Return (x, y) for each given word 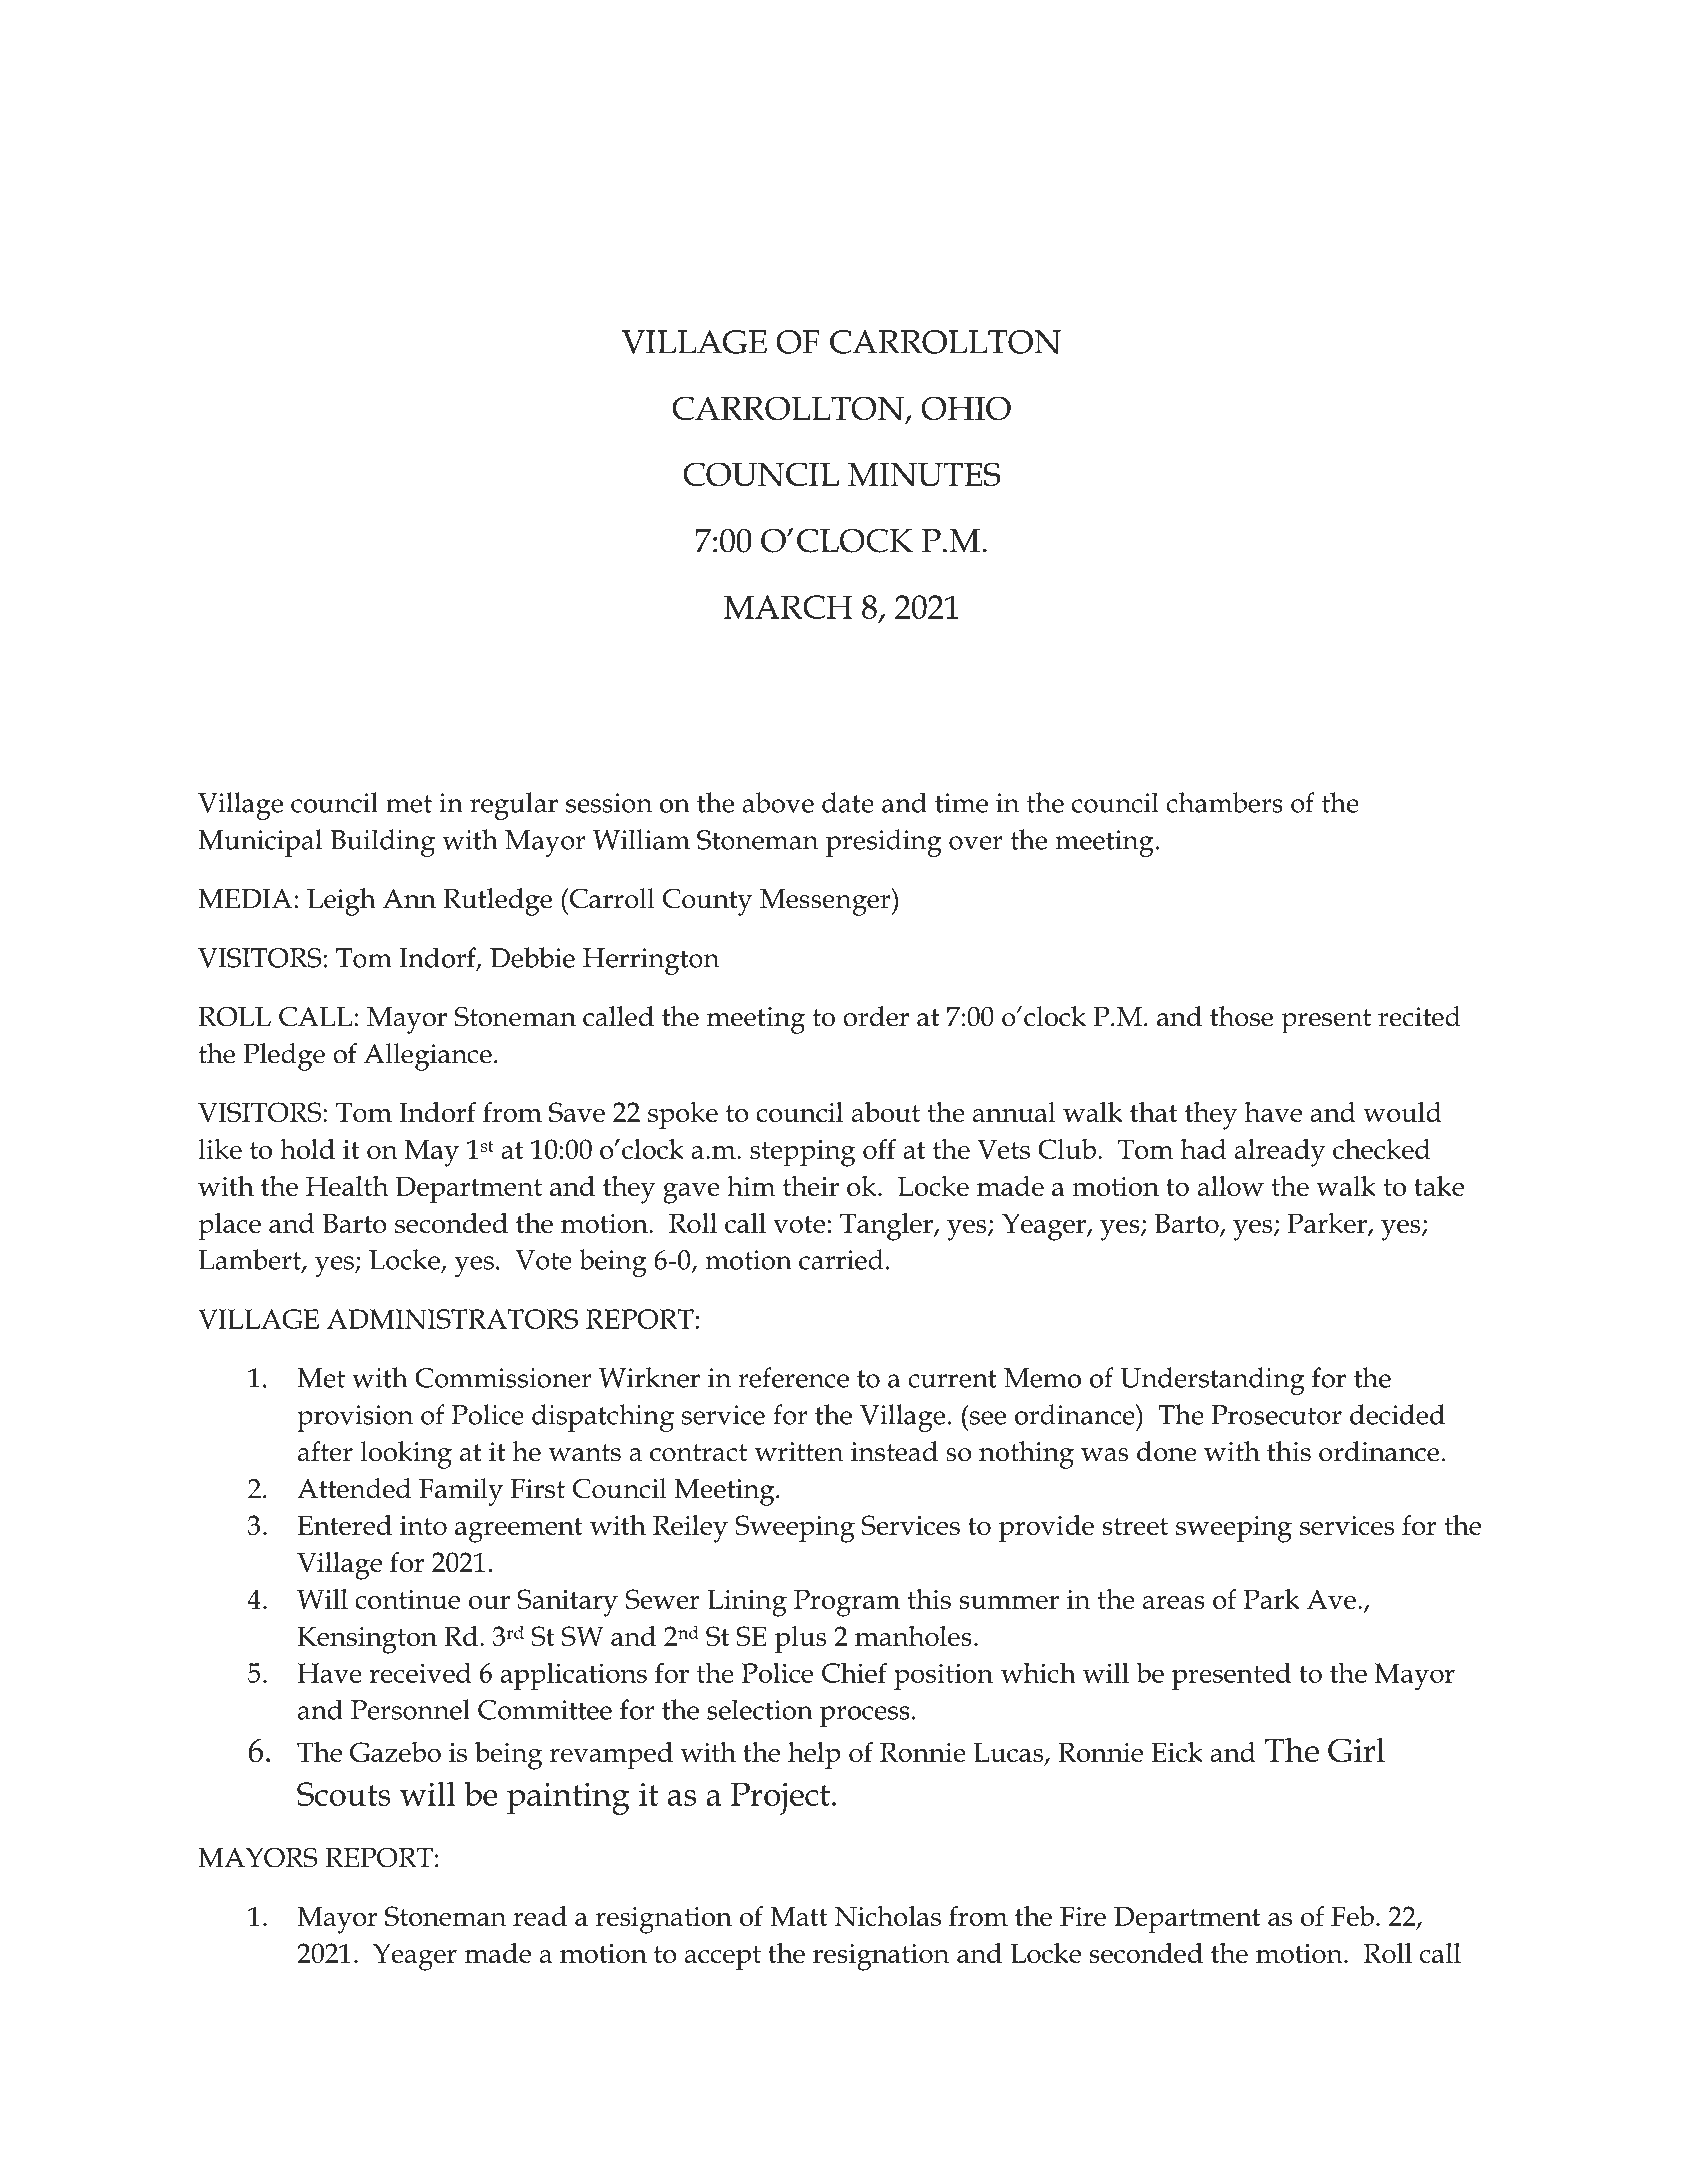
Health (347, 1186)
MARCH (788, 607)
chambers (1224, 802)
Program (847, 1603)
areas (1174, 1602)
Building (382, 843)
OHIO (966, 408)
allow (1231, 1186)
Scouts (344, 1794)
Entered (344, 1525)
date (848, 802)
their (811, 1186)
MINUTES (924, 474)
